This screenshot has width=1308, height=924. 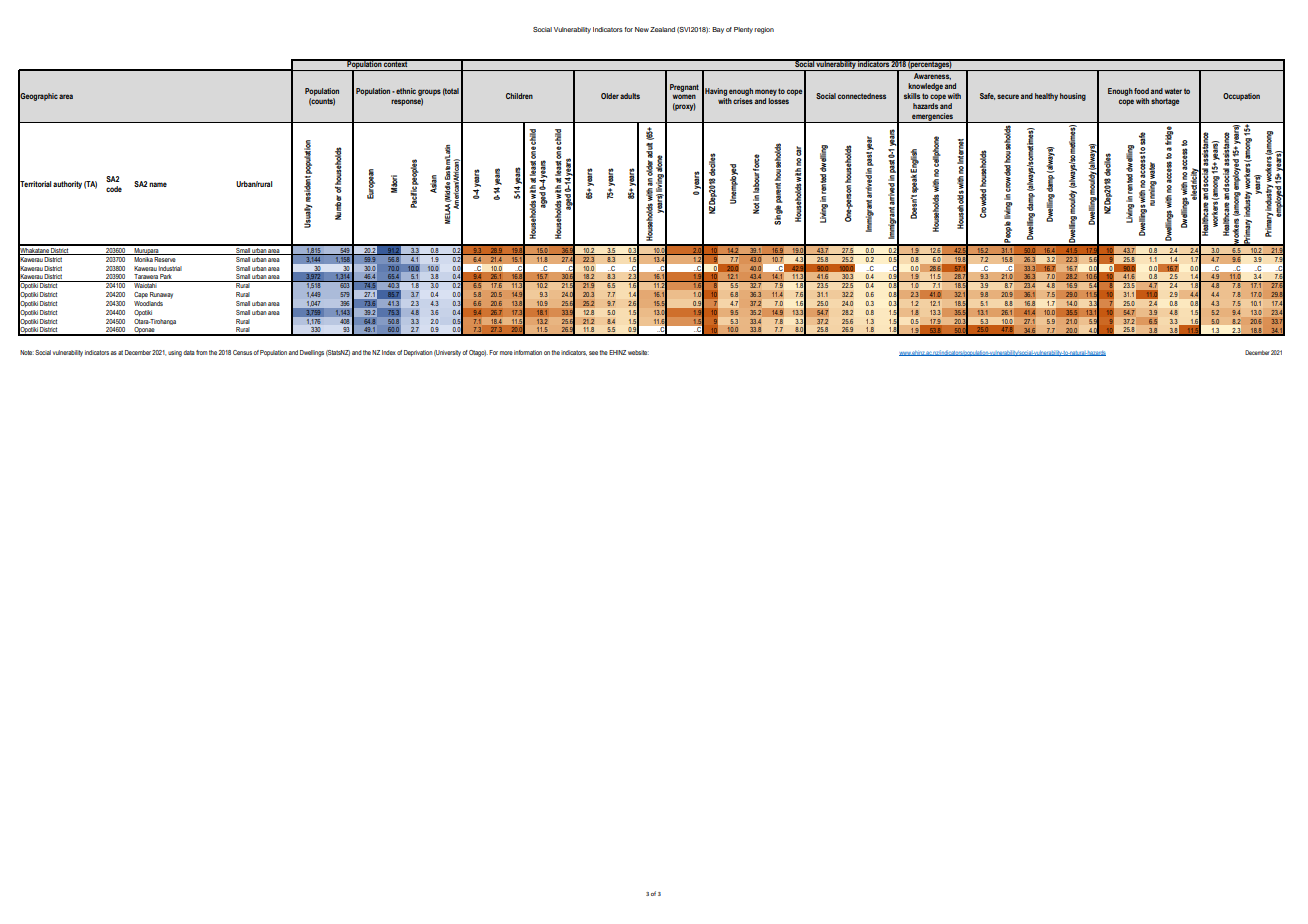 I want to click on Plenty, so click(x=743, y=30).
